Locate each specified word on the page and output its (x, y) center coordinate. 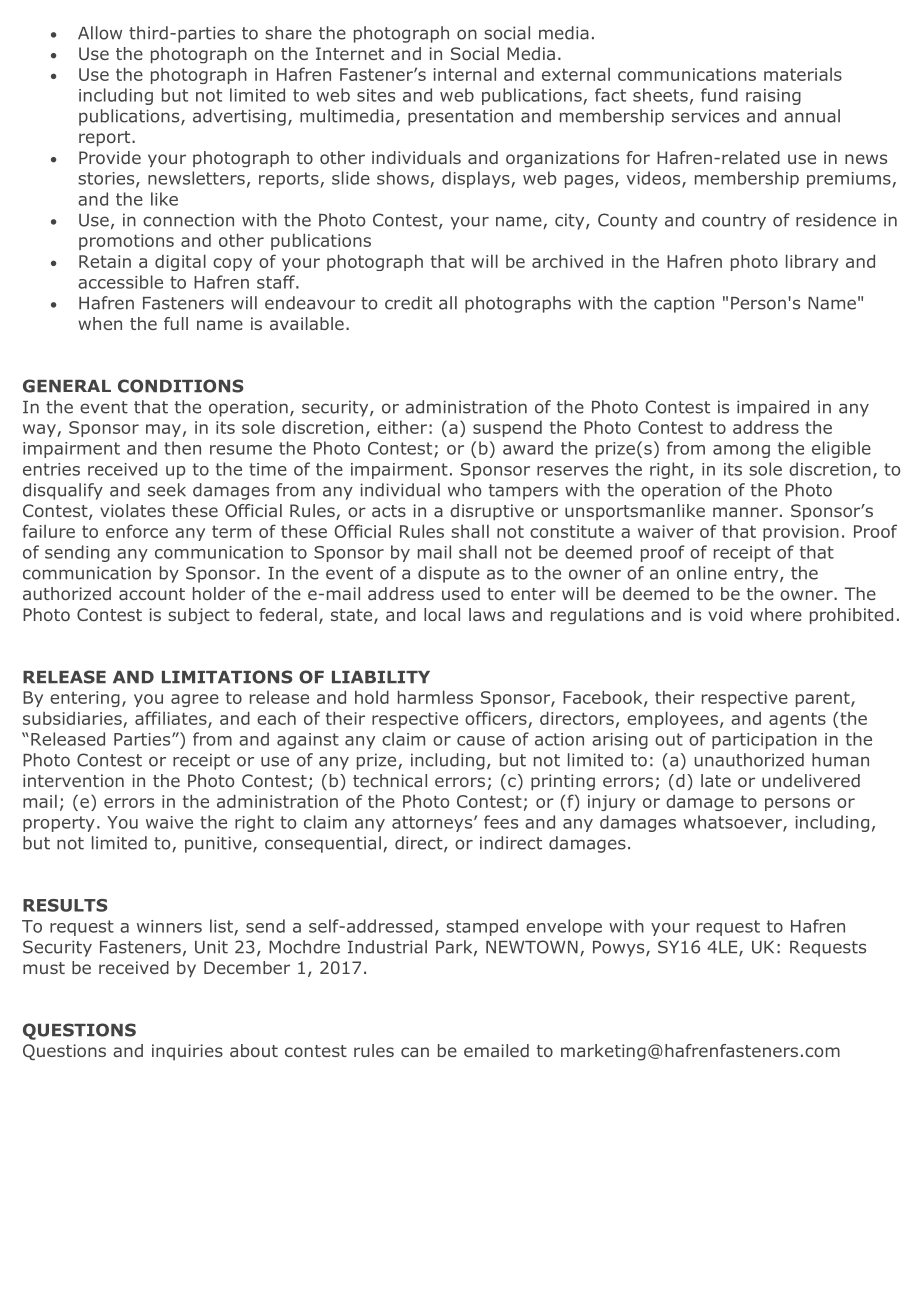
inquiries (187, 1052)
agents (797, 720)
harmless (435, 697)
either (402, 427)
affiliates (172, 719)
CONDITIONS (181, 386)
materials (803, 74)
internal (465, 74)
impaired (773, 408)
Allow (100, 33)
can (415, 1052)
